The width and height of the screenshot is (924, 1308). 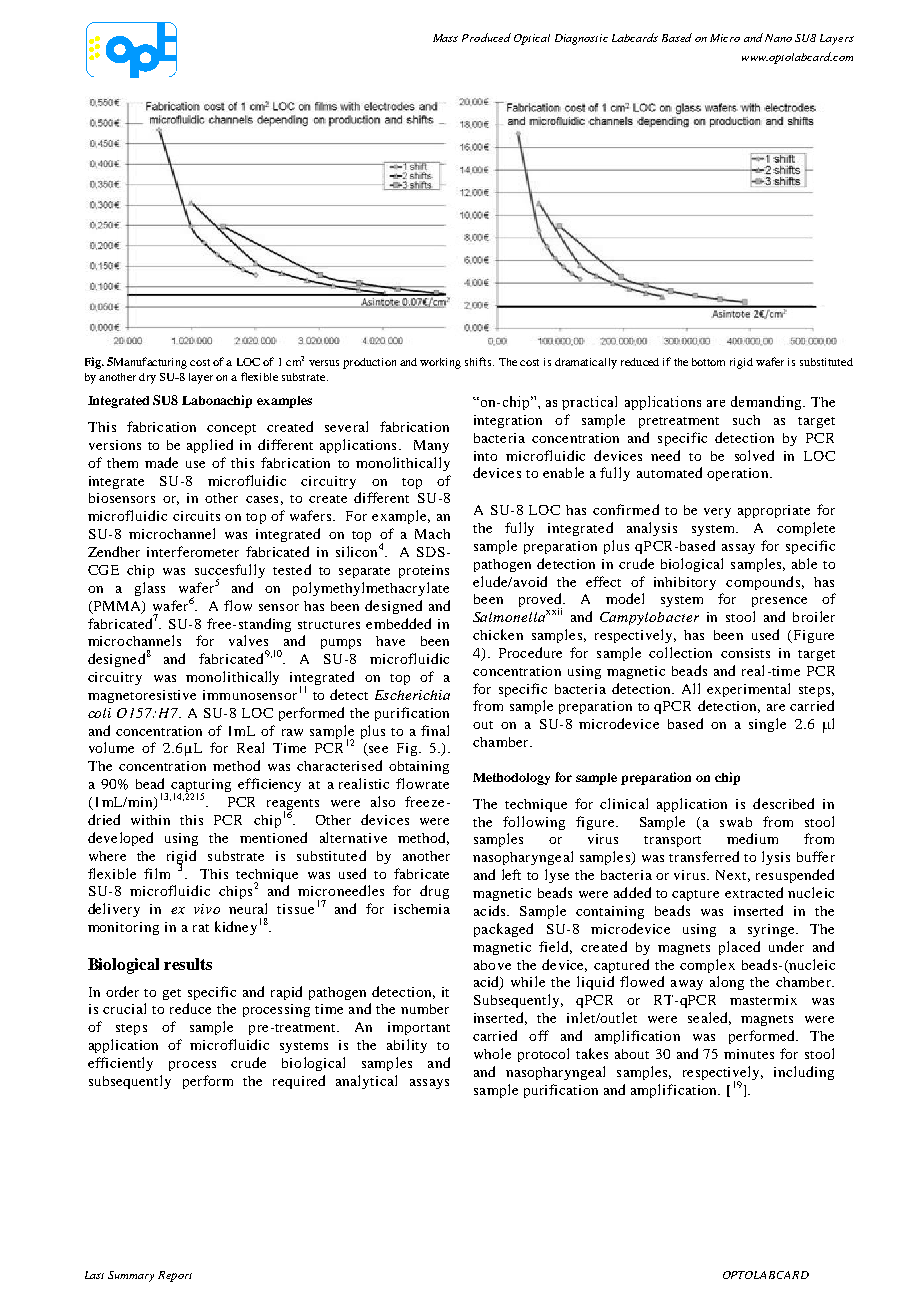 I want to click on chicken, so click(x=498, y=634).
